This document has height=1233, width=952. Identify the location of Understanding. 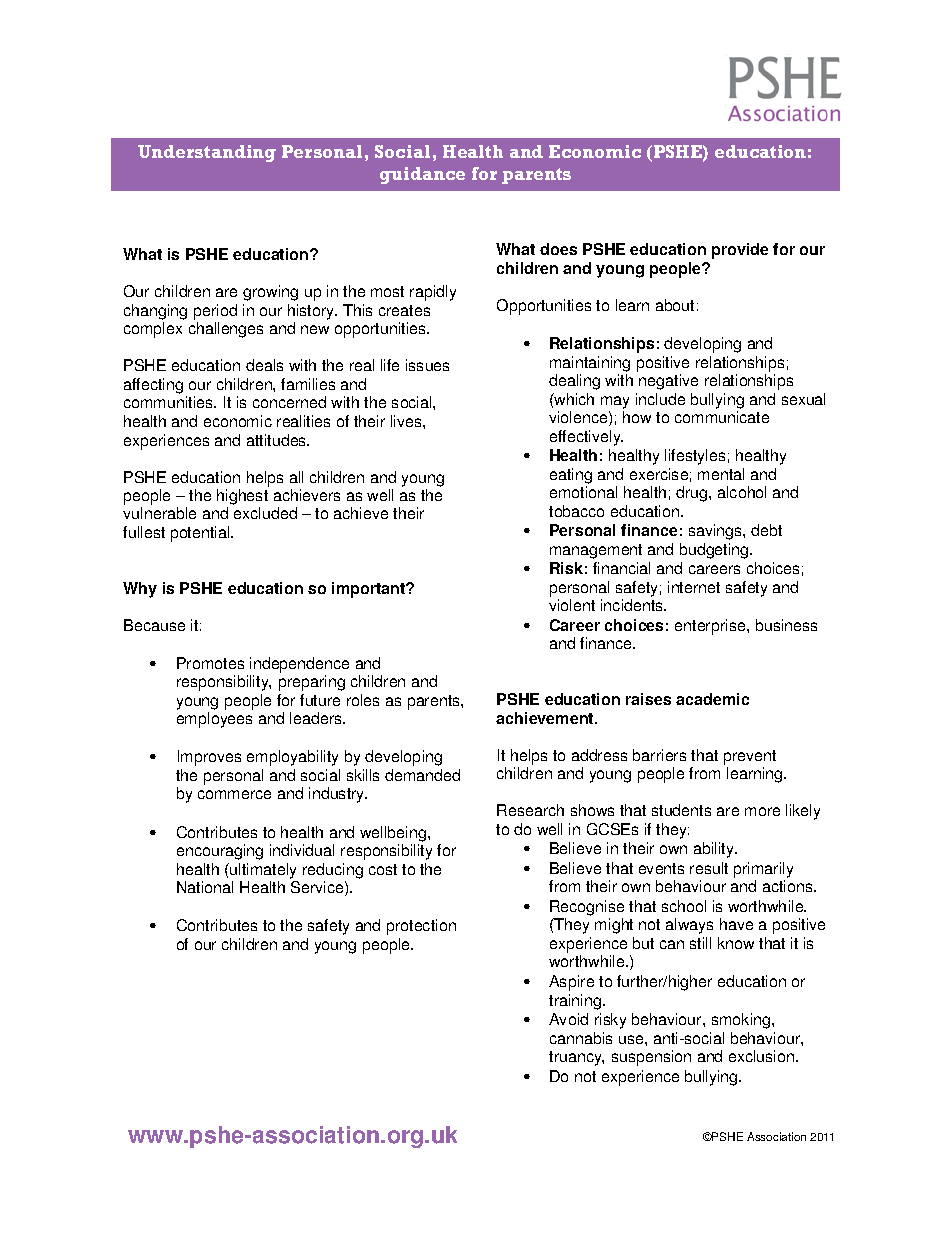
(207, 153).
